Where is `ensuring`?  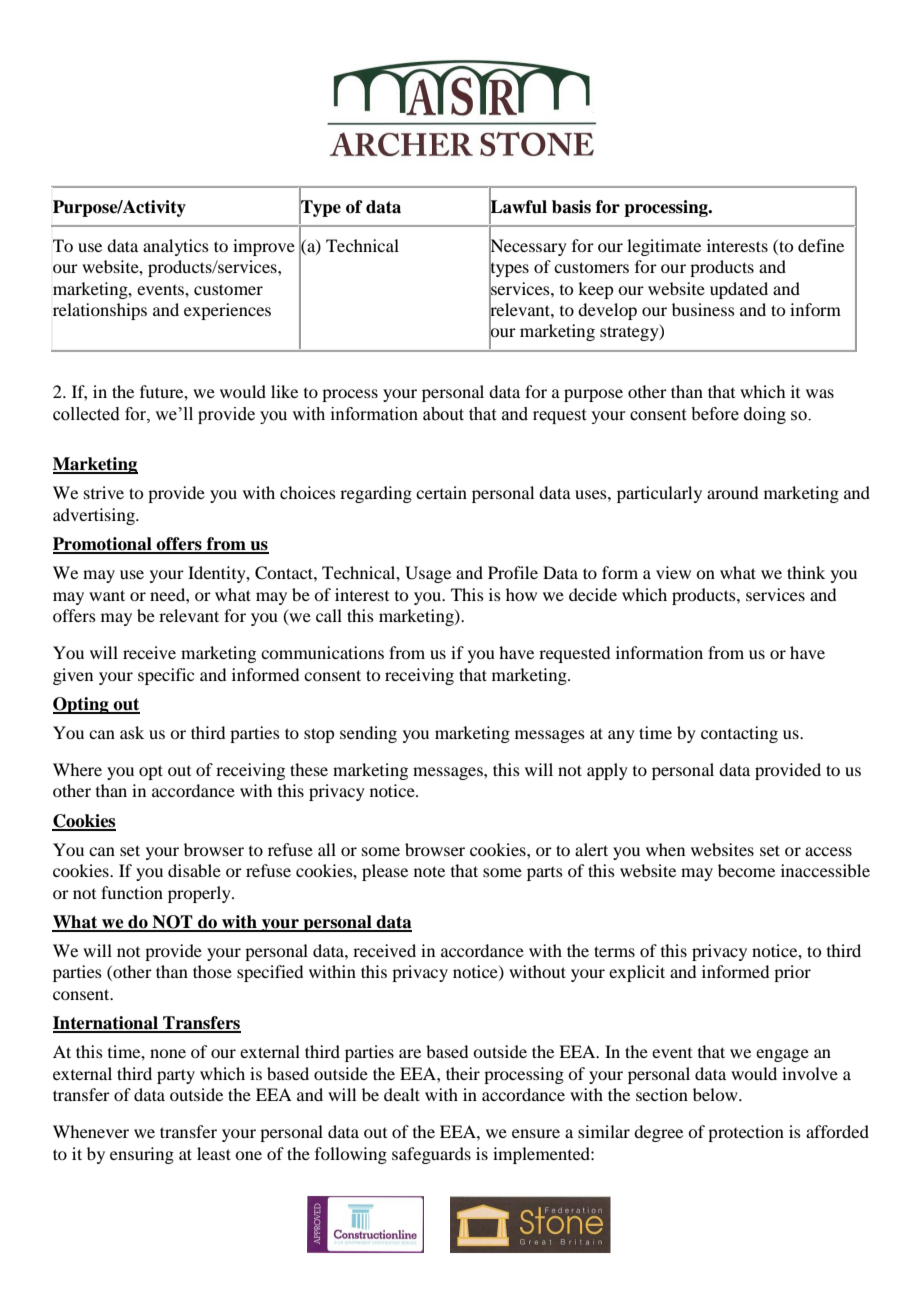
ensuring is located at coordinates (142, 1155).
